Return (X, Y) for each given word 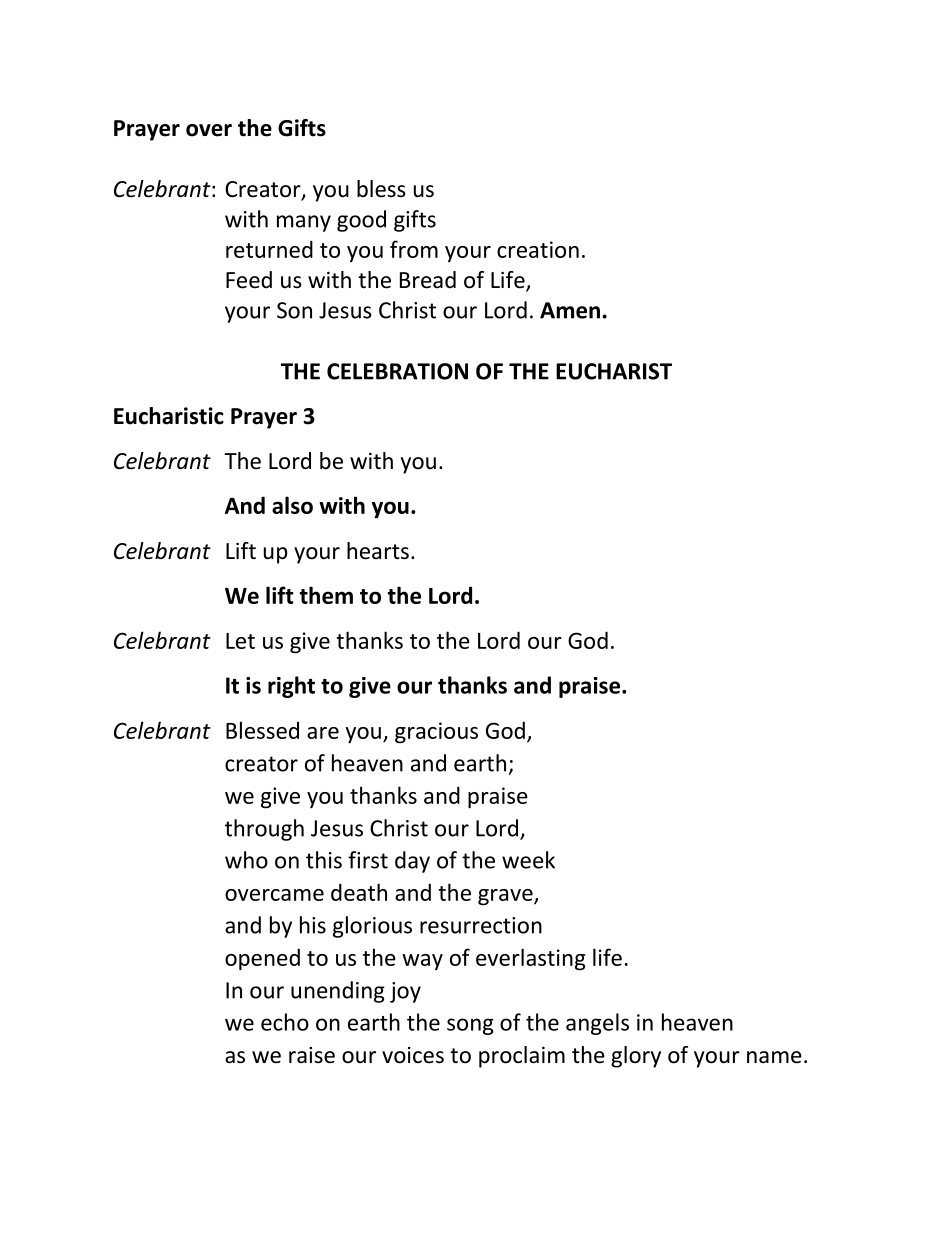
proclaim (522, 1057)
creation (538, 249)
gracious (436, 733)
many (304, 223)
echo (285, 1022)
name (774, 1057)
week (528, 860)
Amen (570, 310)
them (326, 595)
